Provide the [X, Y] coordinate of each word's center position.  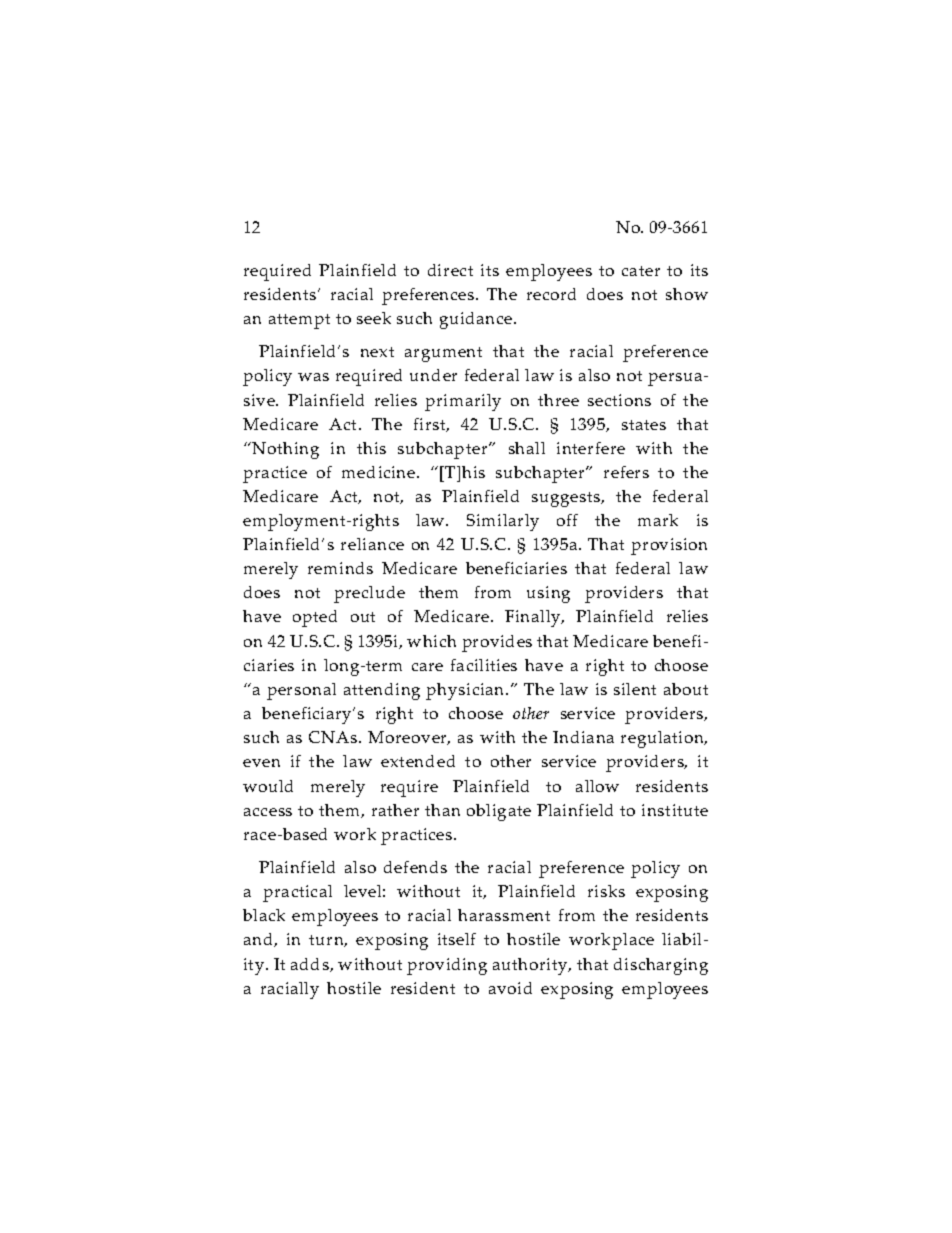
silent [635, 689]
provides [497, 643]
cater [641, 271]
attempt [299, 321]
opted [315, 618]
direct [450, 270]
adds [311, 965]
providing [447, 966]
